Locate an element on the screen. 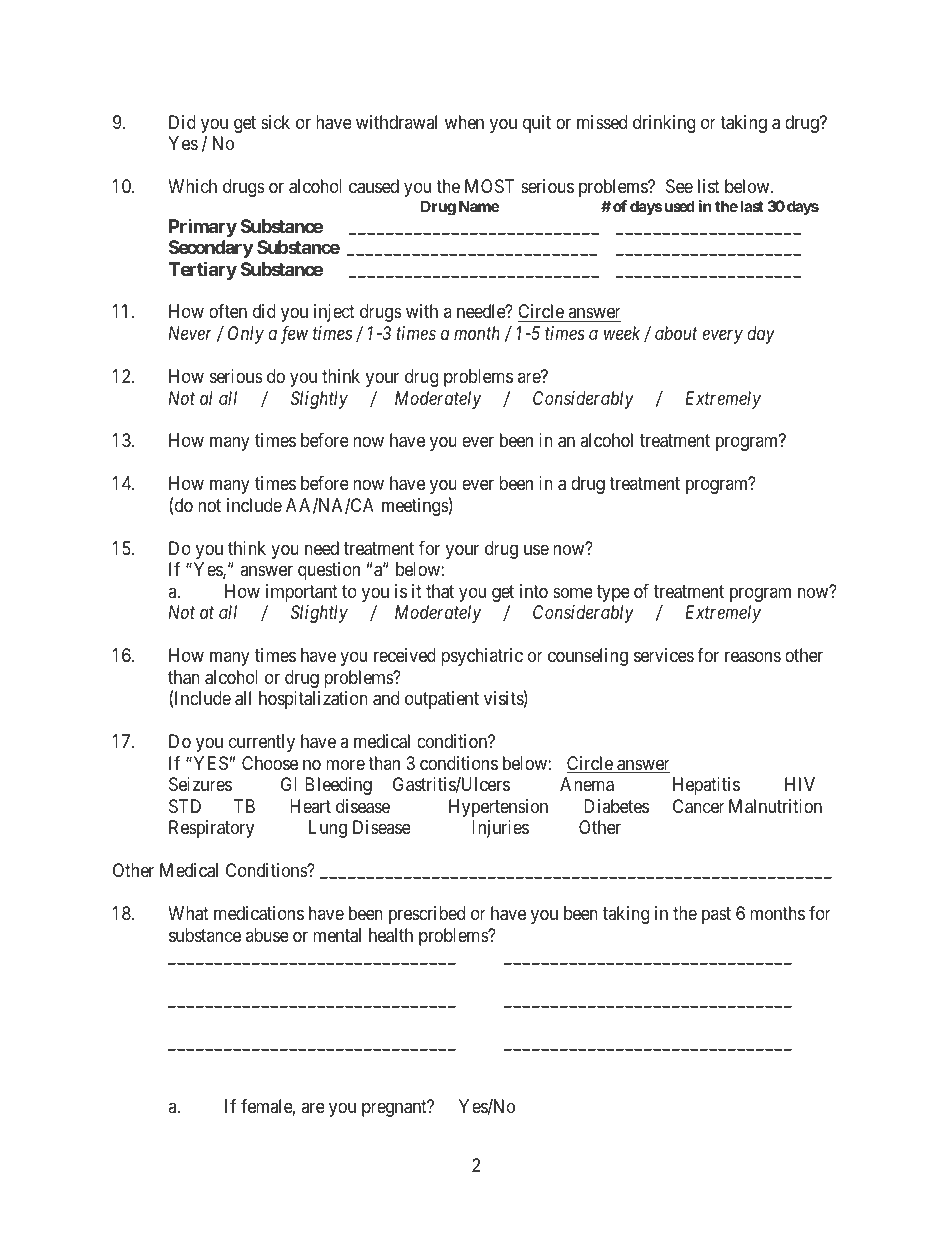  reasons is located at coordinates (753, 657).
